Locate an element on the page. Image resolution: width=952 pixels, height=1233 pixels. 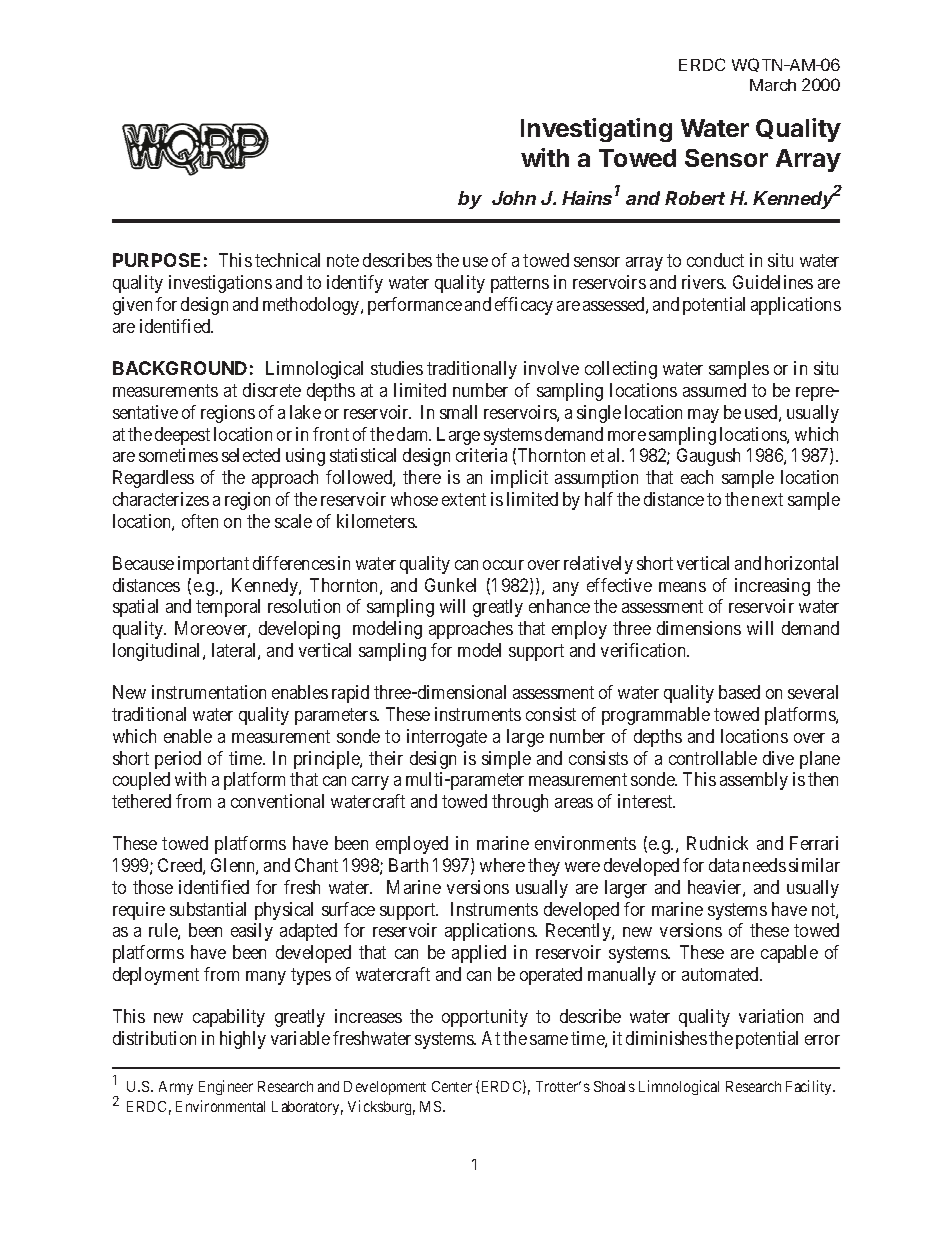
controllable is located at coordinates (713, 758).
